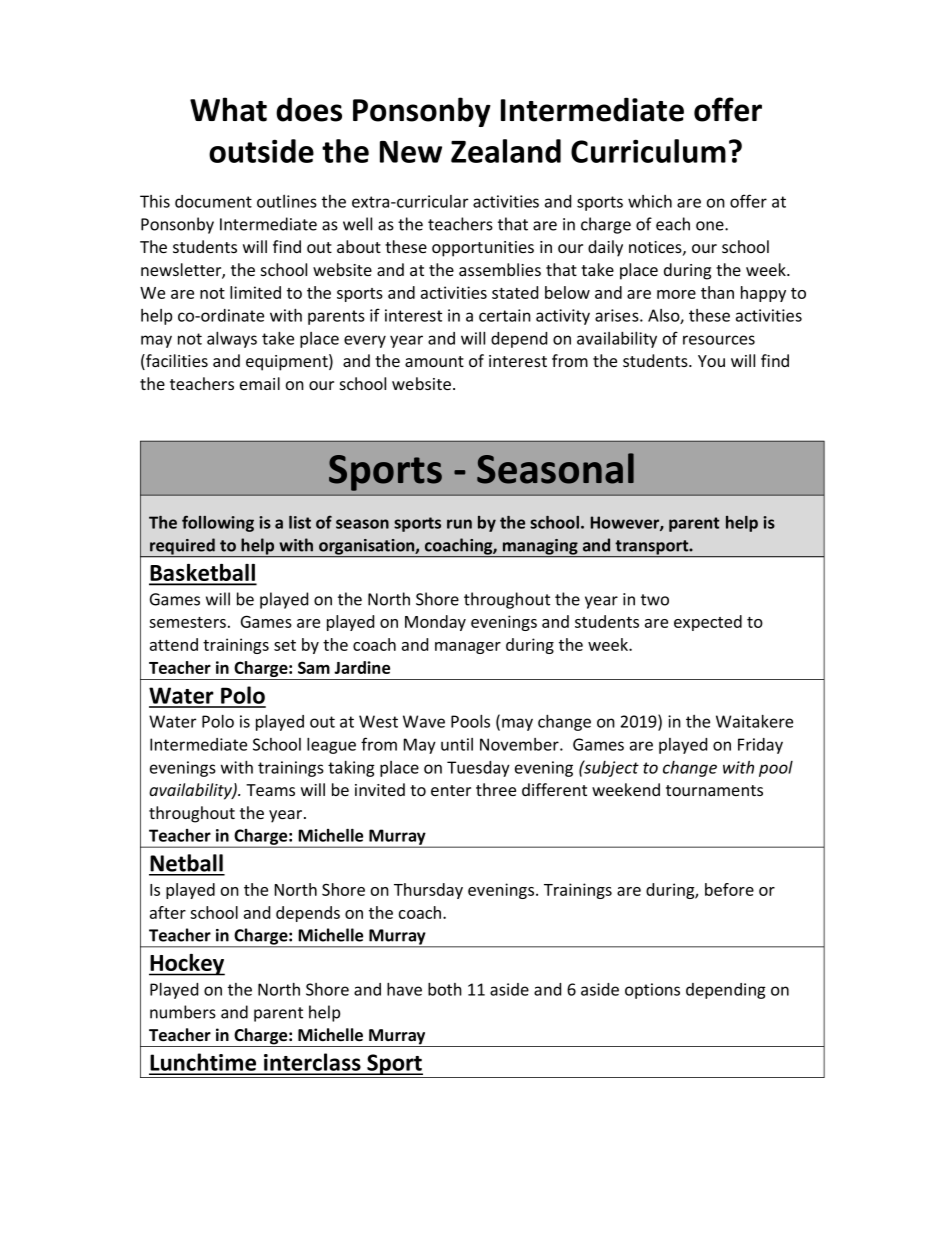 The height and width of the image is (1233, 952). Describe the element at coordinates (183, 1012) in the image. I see `numbers` at that location.
